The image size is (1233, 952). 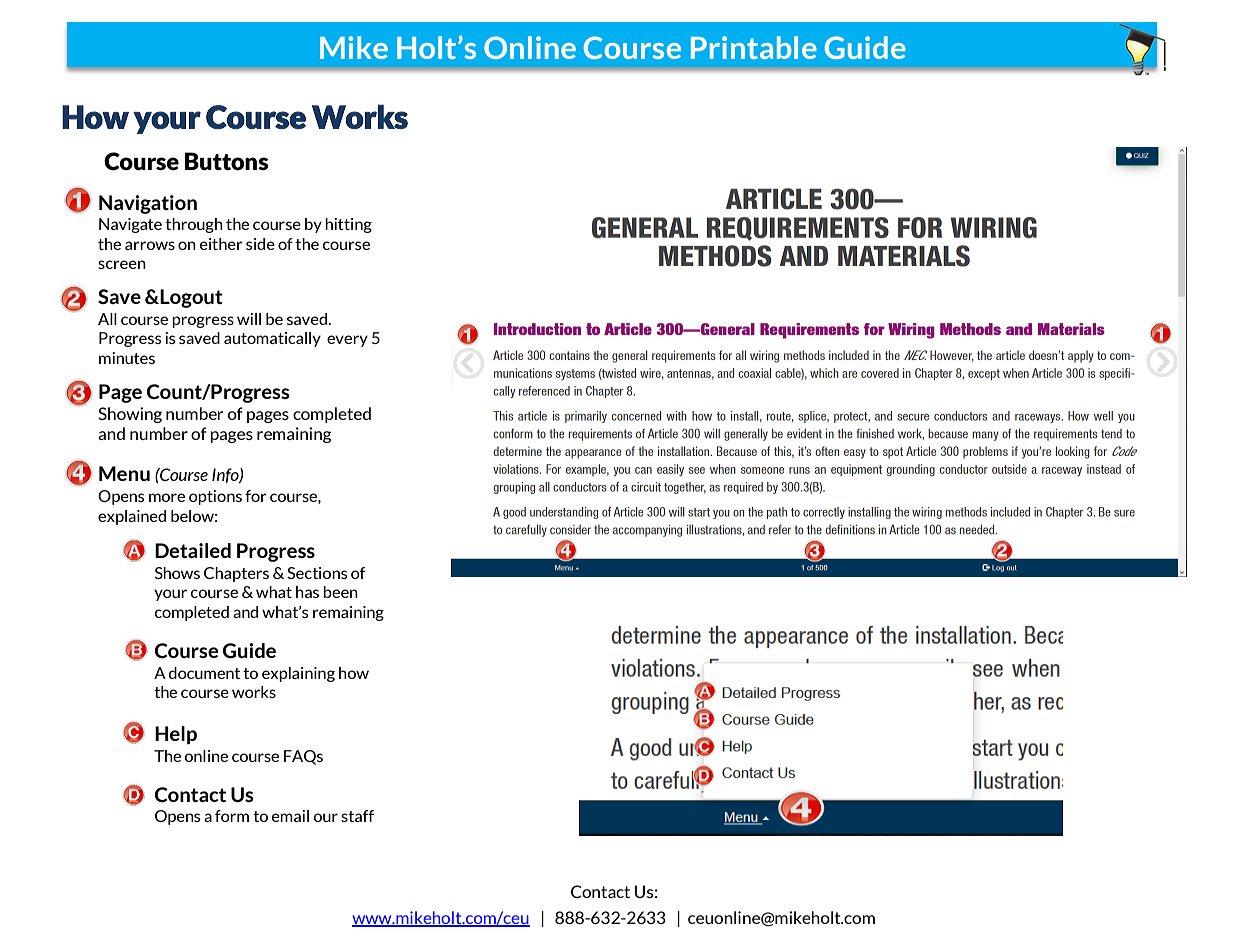 What do you see at coordinates (148, 204) in the page?
I see `Navigation` at bounding box center [148, 204].
